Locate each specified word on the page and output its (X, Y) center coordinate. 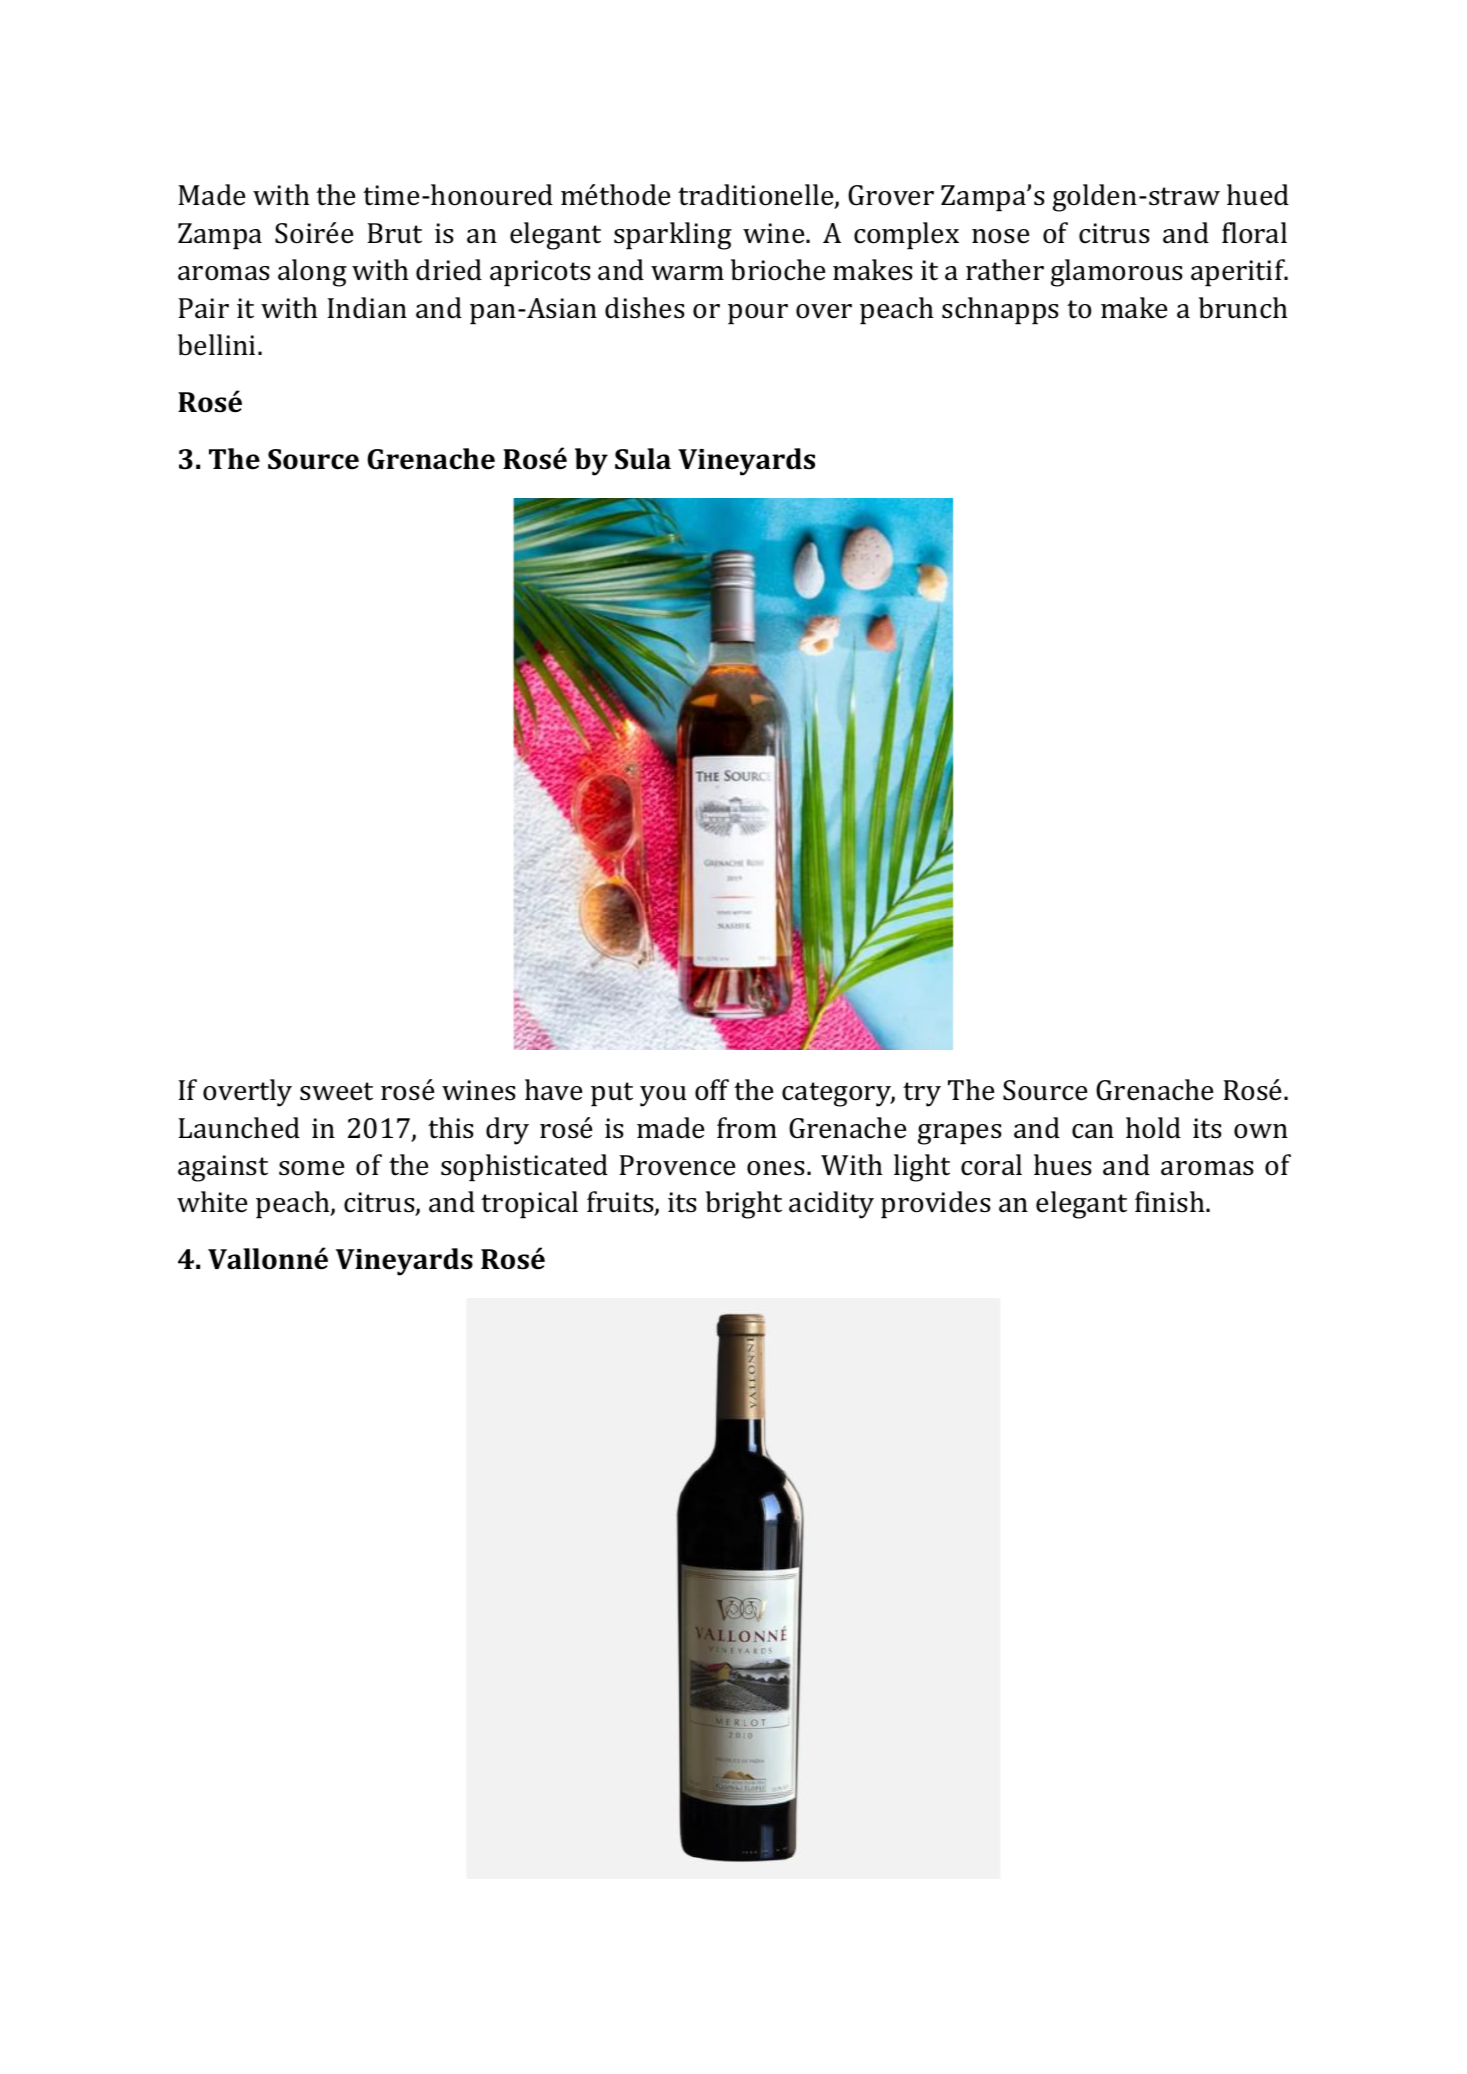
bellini (218, 345)
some (311, 1168)
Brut (394, 233)
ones (776, 1168)
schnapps (1000, 311)
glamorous (1117, 273)
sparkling (673, 236)
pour (758, 314)
